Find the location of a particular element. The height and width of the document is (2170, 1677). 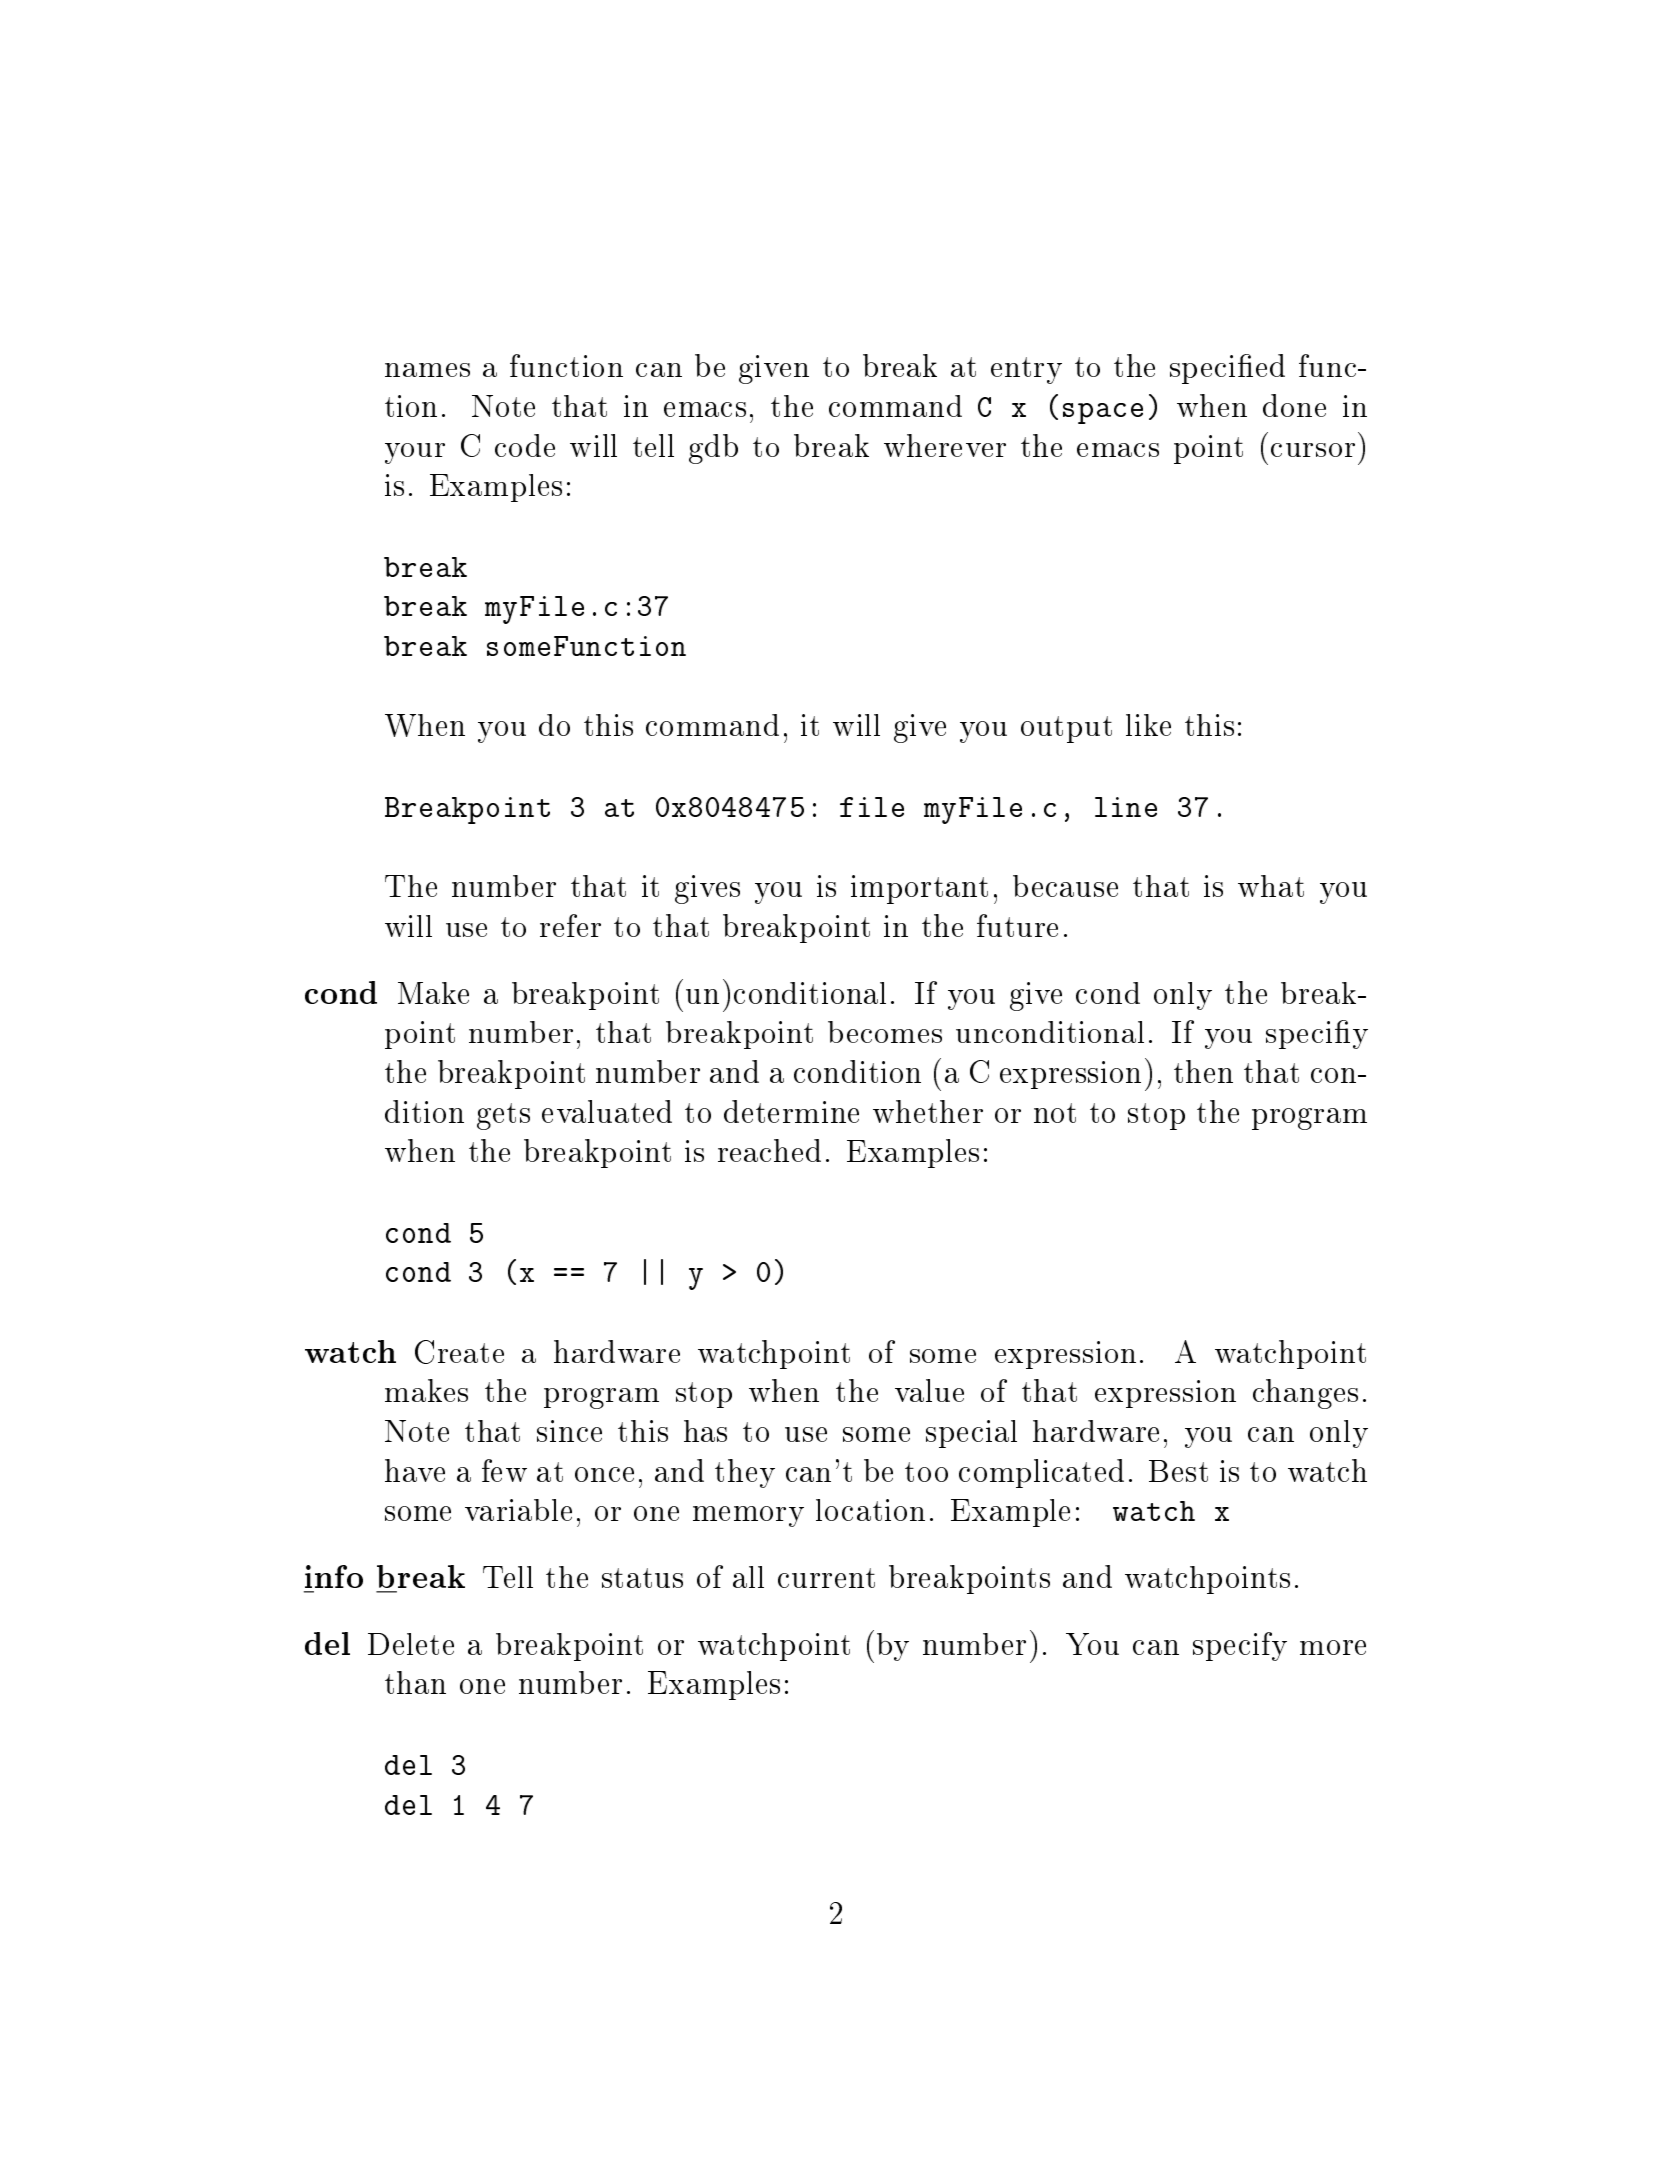

then is located at coordinates (1203, 1071).
